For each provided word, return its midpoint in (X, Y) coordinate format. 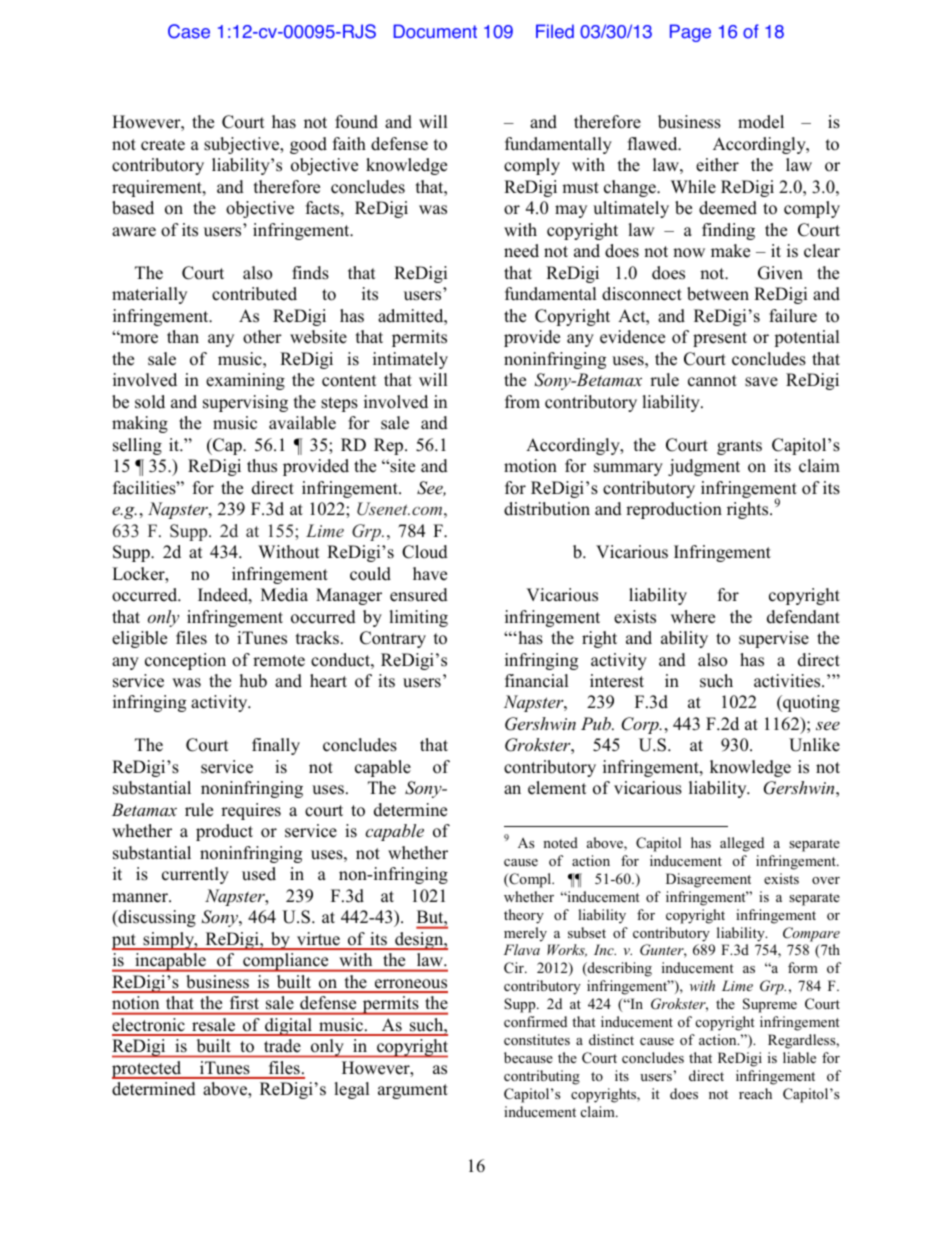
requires (251, 811)
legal (352, 1090)
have (430, 574)
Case (189, 31)
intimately (410, 360)
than (183, 336)
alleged (742, 844)
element (557, 788)
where (693, 617)
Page (690, 33)
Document (435, 31)
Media (284, 595)
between (718, 294)
